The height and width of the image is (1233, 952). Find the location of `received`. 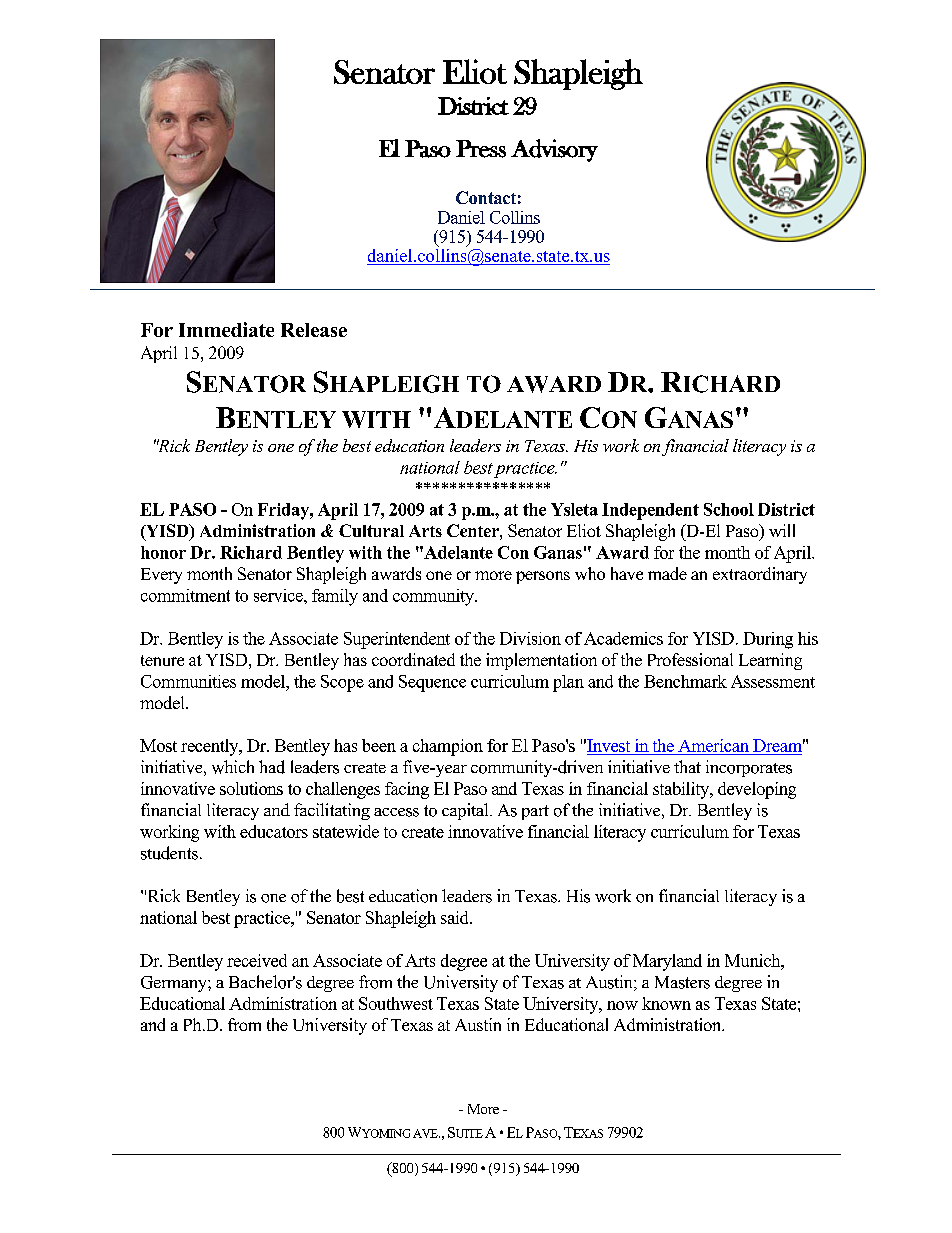

received is located at coordinates (257, 960).
